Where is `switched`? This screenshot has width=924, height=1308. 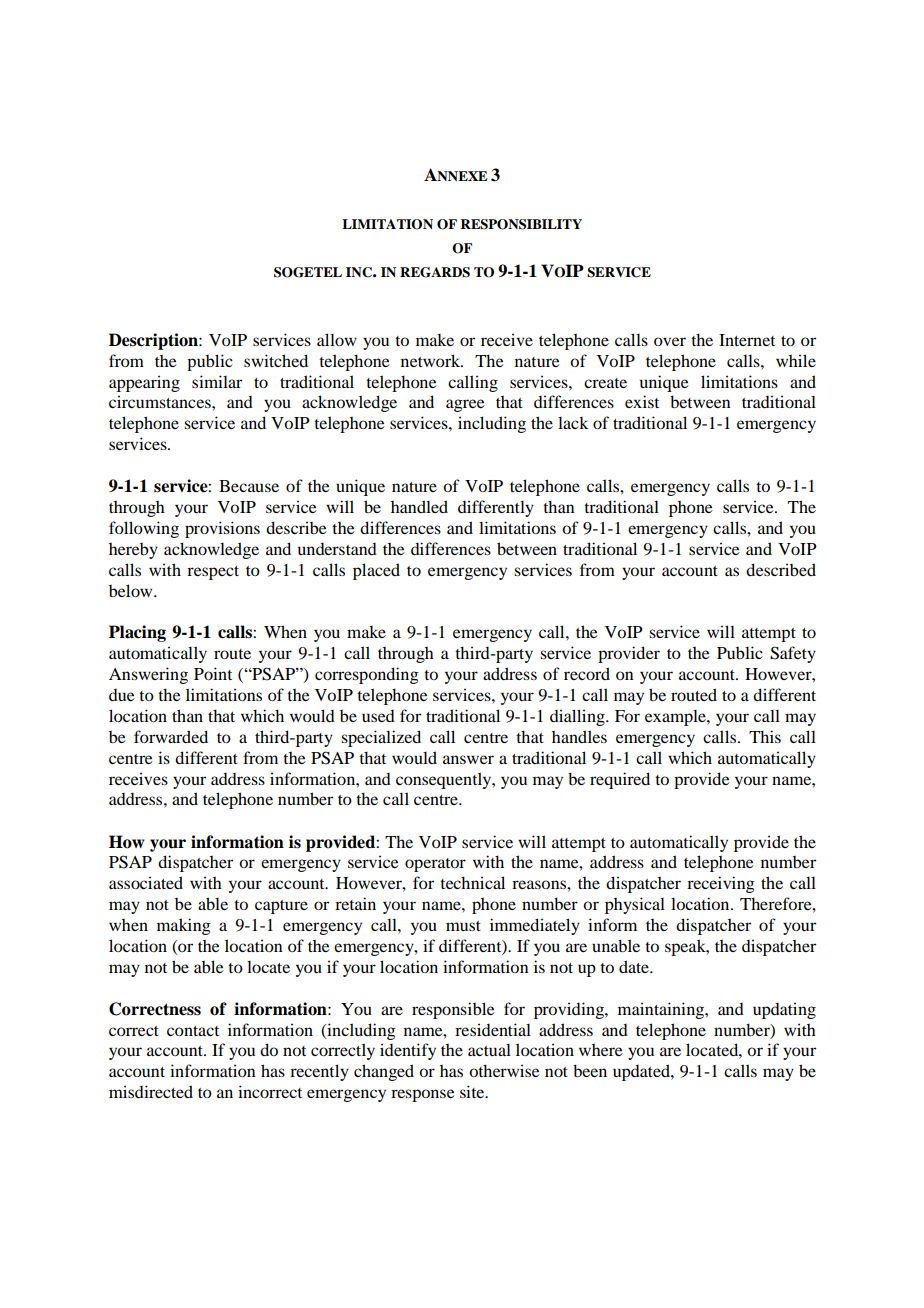
switched is located at coordinates (276, 360).
